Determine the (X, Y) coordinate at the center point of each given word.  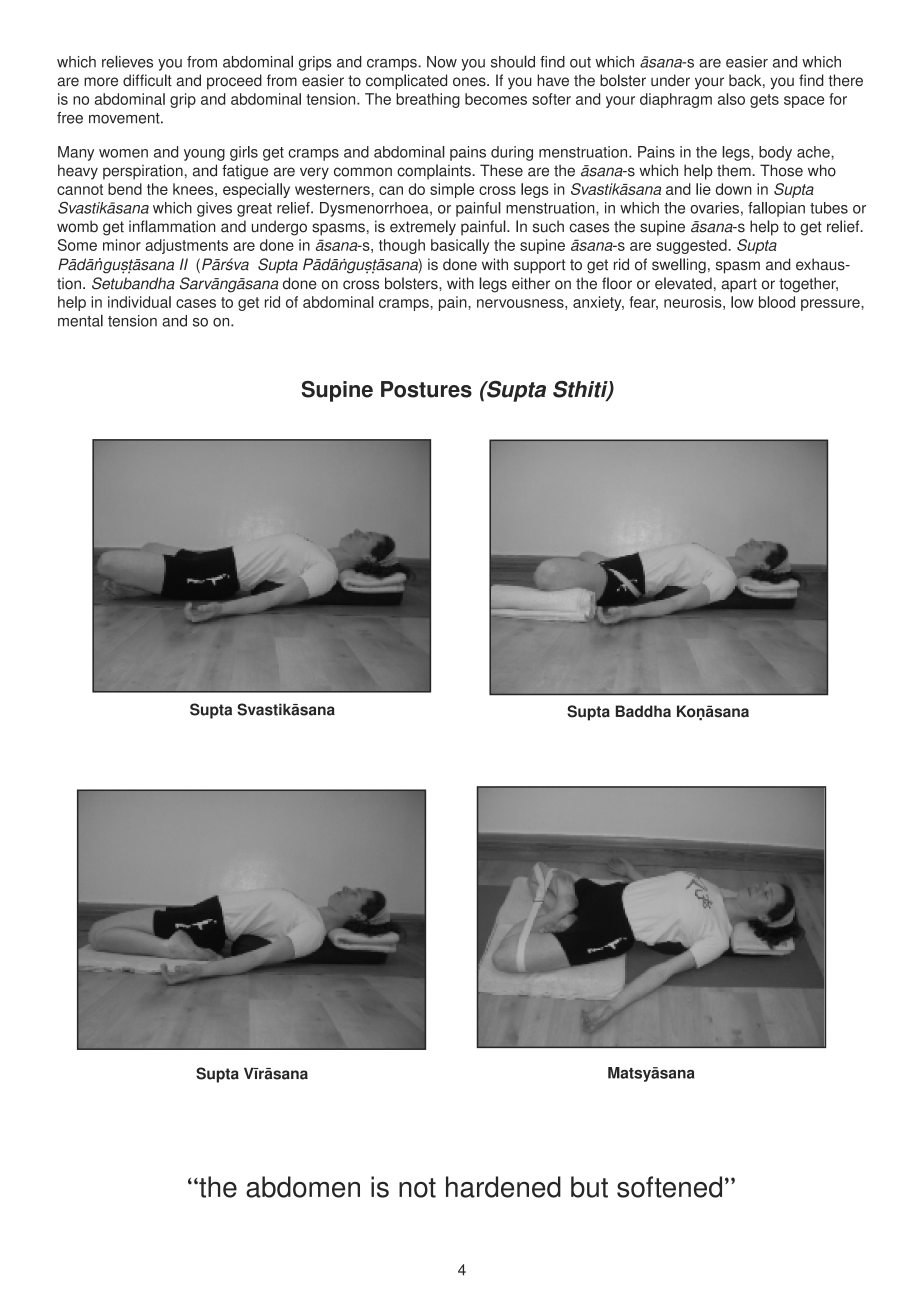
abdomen (303, 1187)
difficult (147, 80)
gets (764, 101)
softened (669, 1187)
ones (470, 82)
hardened (503, 1187)
